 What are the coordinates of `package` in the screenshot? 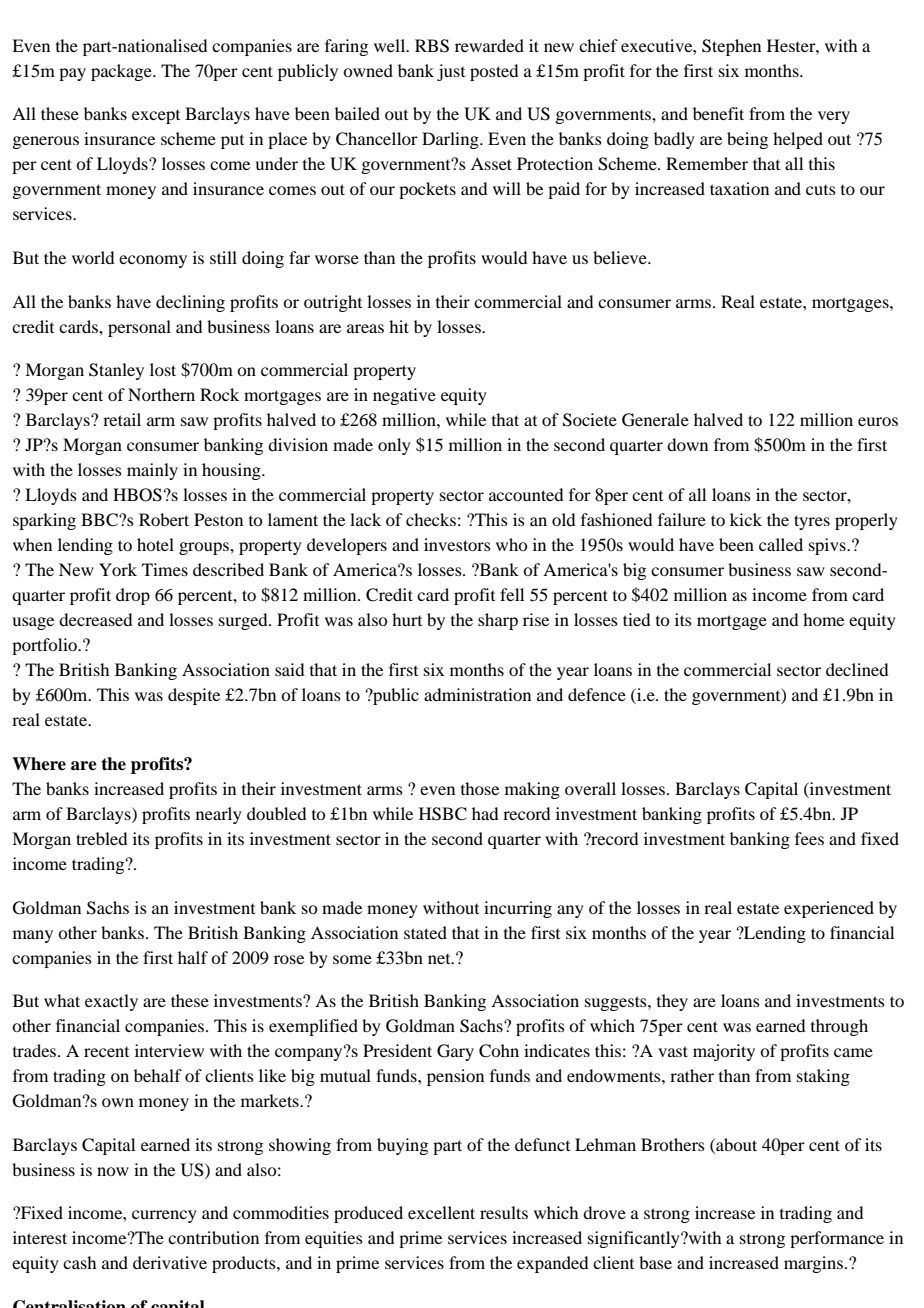 It's located at (122, 72).
